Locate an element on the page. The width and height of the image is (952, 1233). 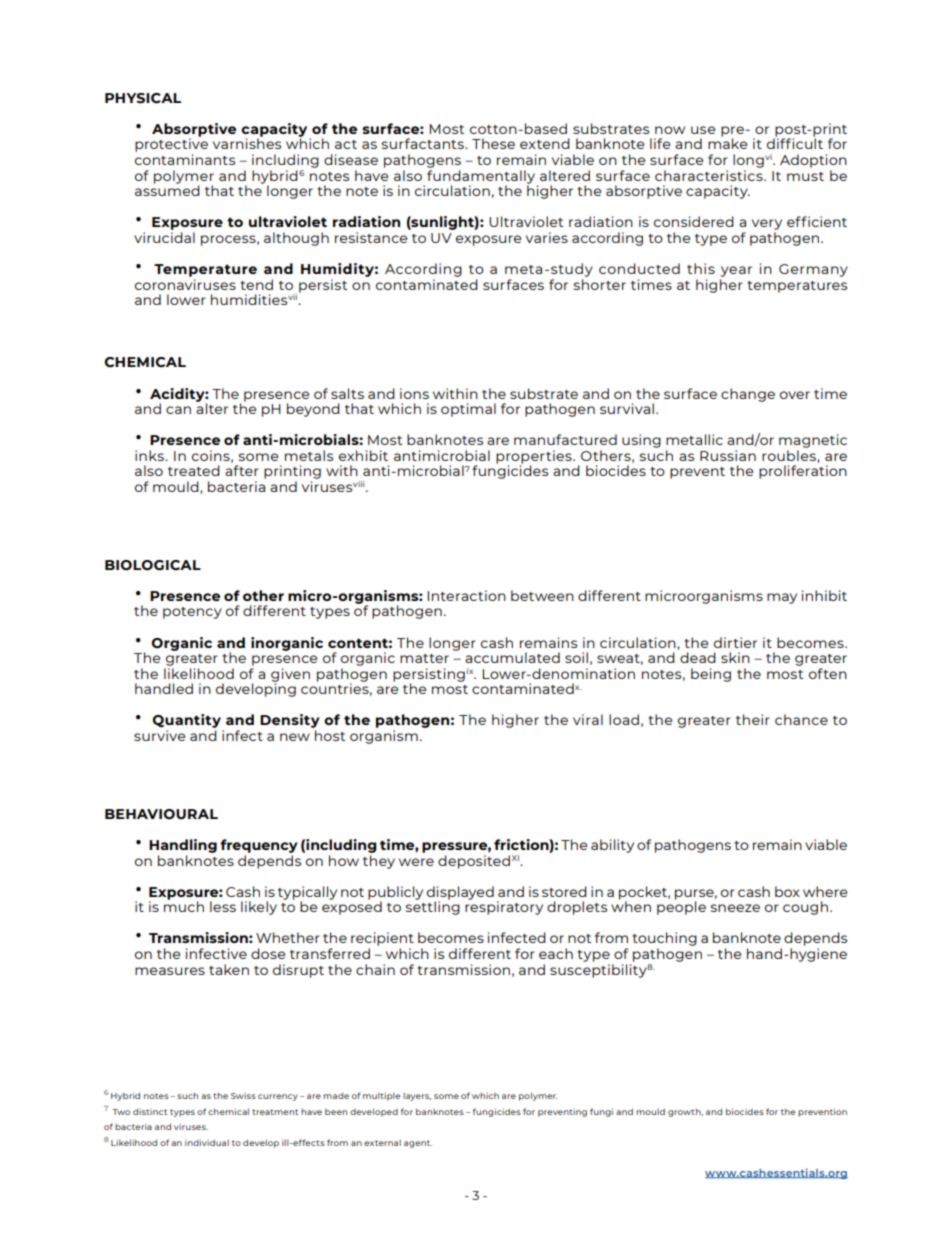
BEHAVIOURAL is located at coordinates (161, 814).
